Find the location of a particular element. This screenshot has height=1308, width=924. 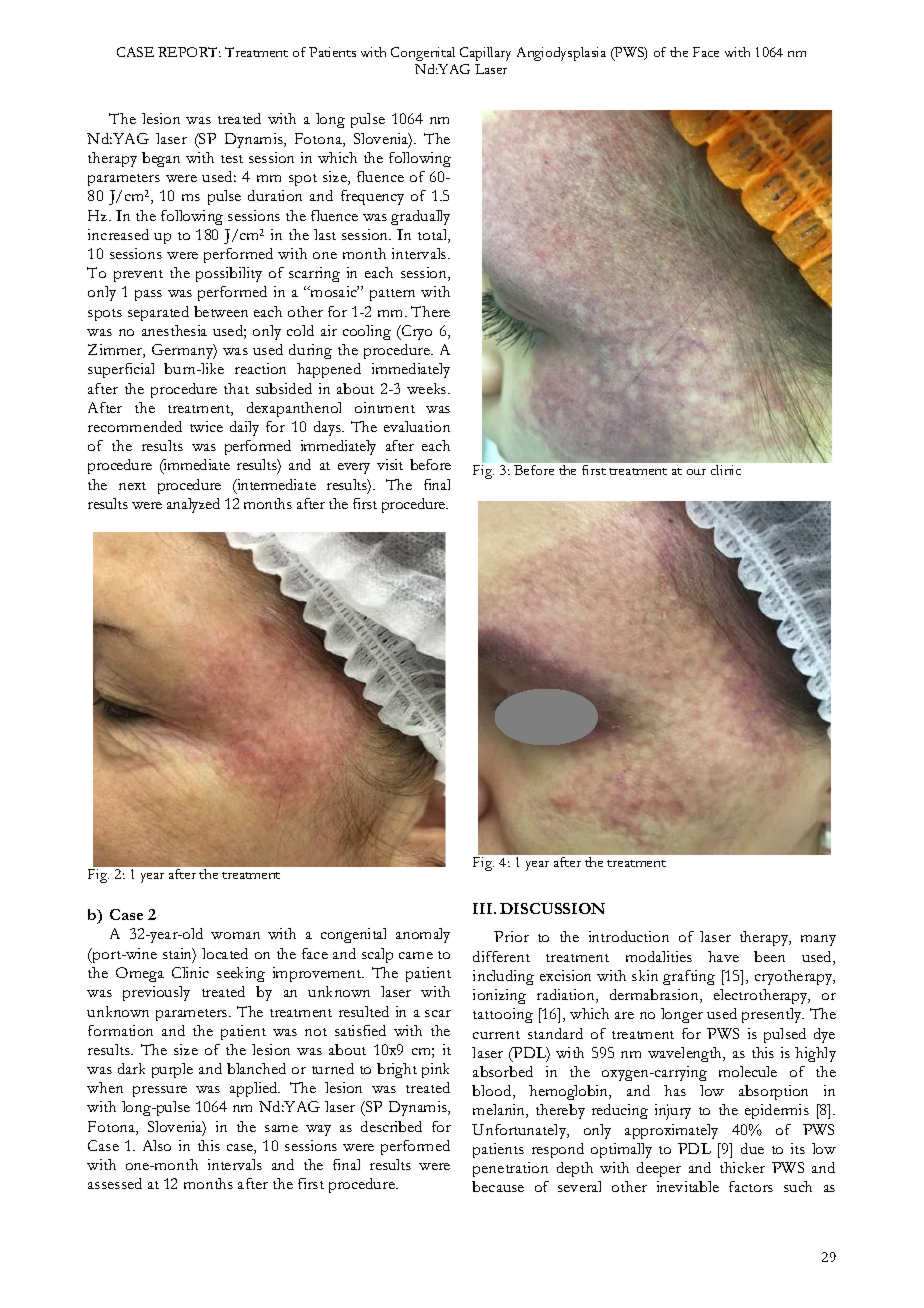

Capillary is located at coordinates (485, 54).
